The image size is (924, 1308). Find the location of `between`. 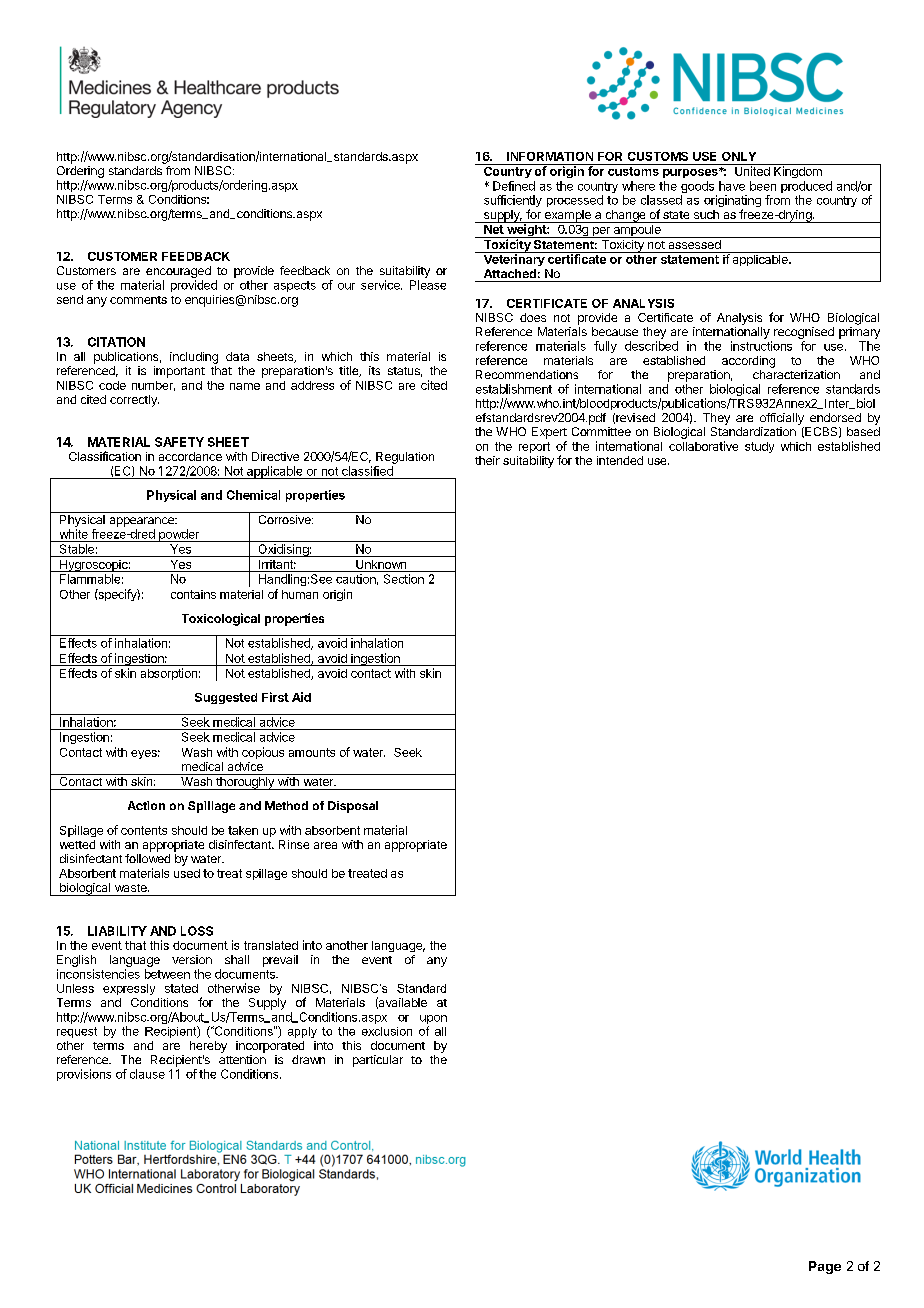

between is located at coordinates (167, 974).
